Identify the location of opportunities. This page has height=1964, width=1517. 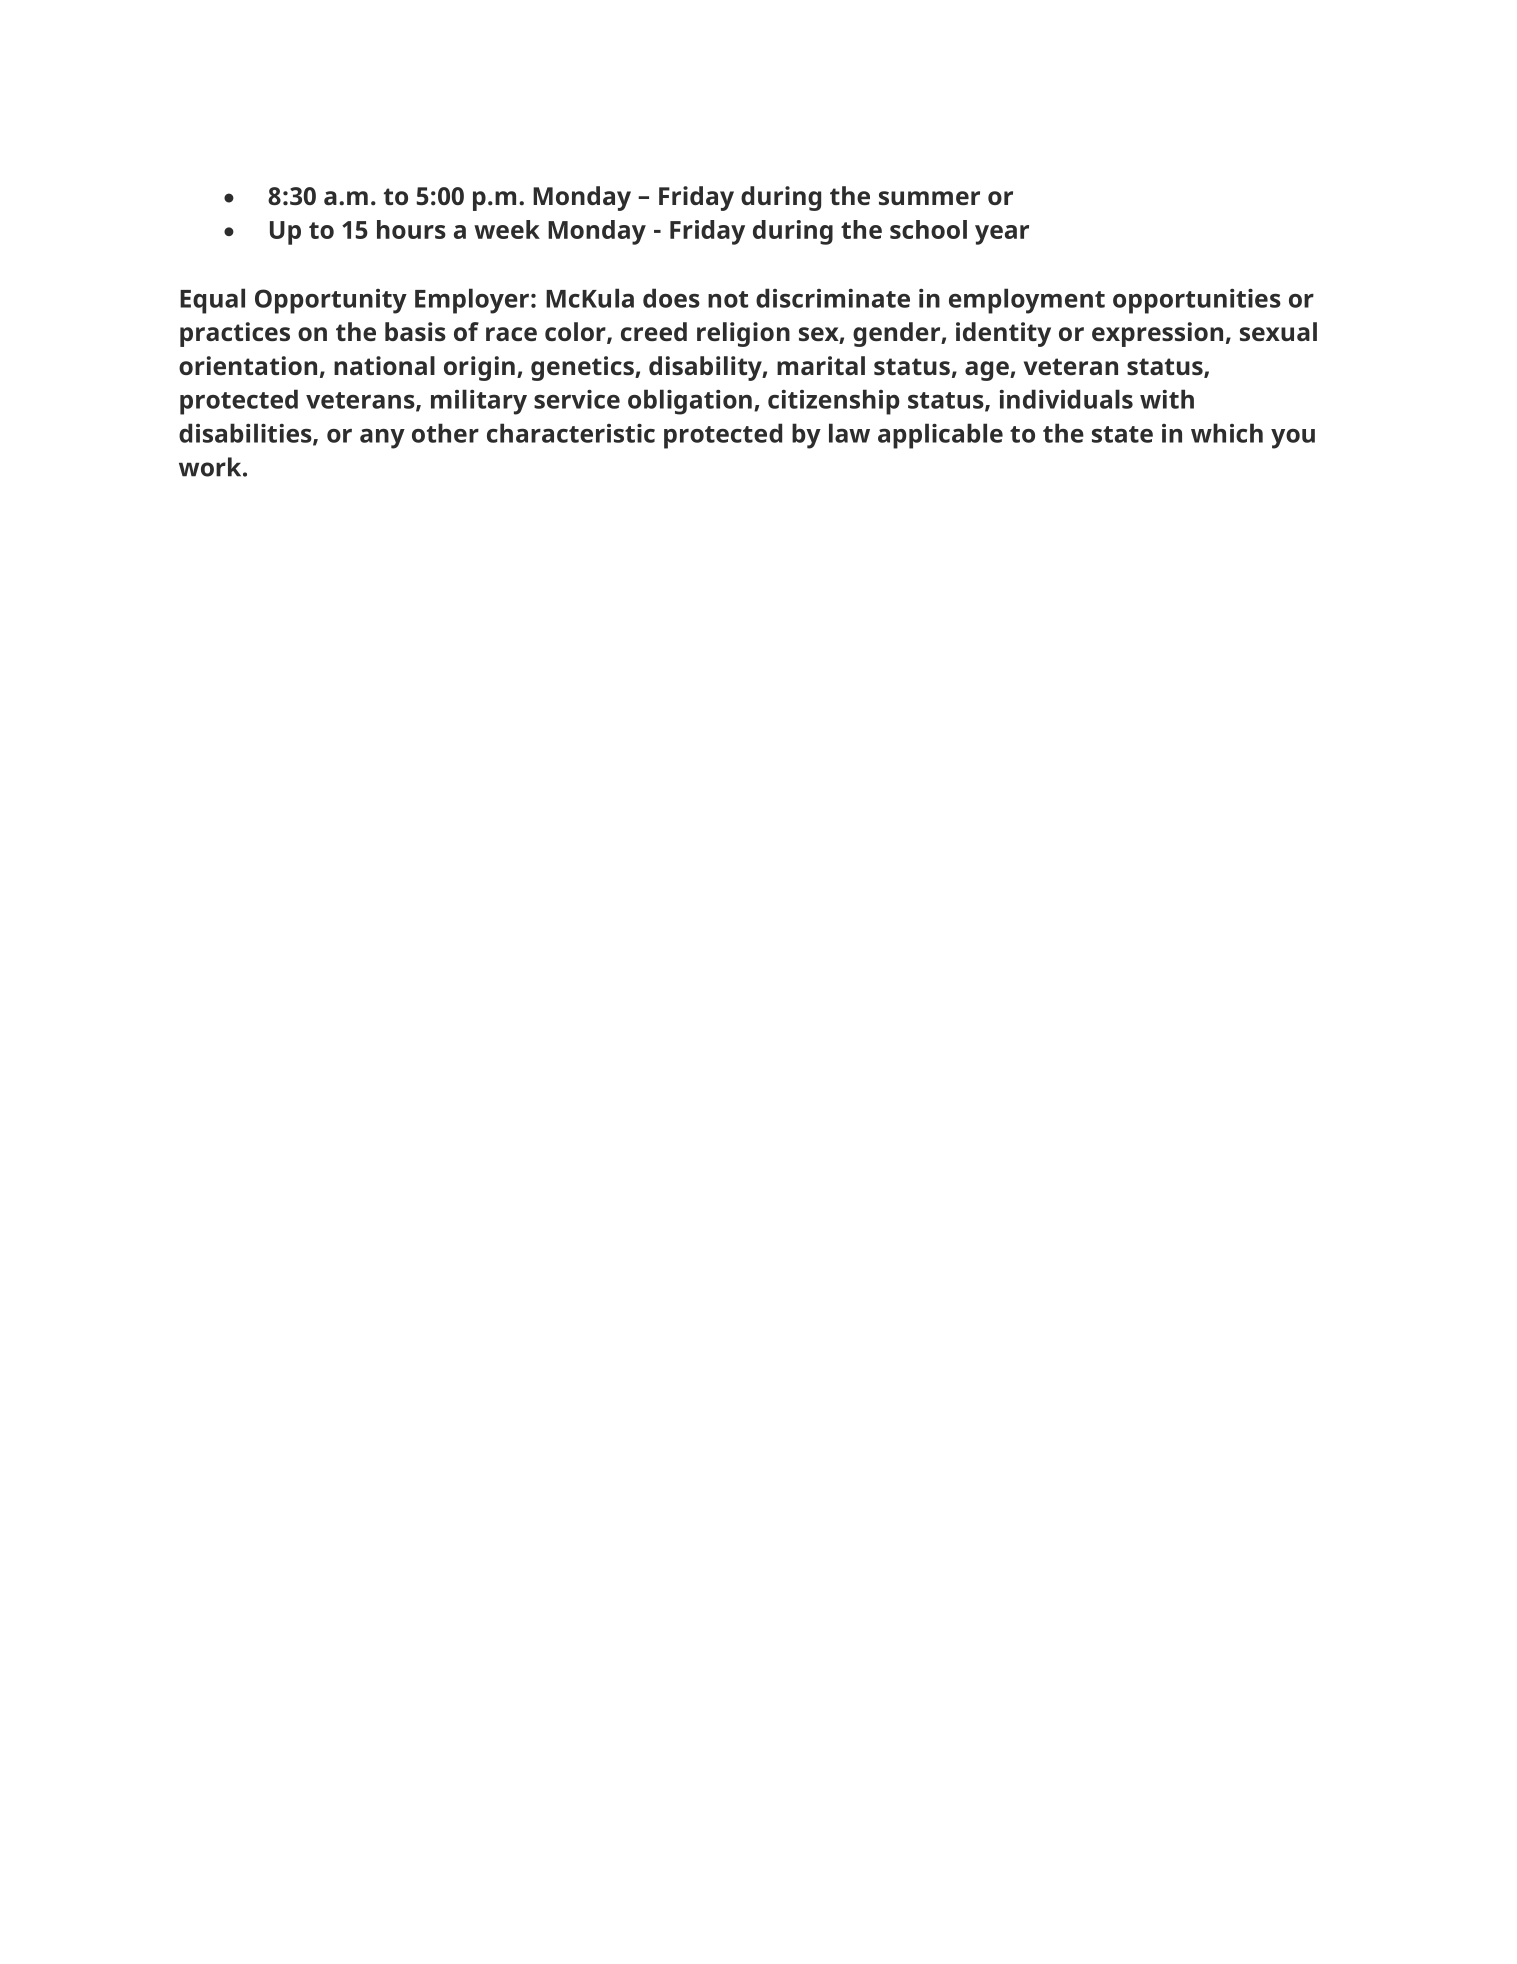
(1197, 301).
